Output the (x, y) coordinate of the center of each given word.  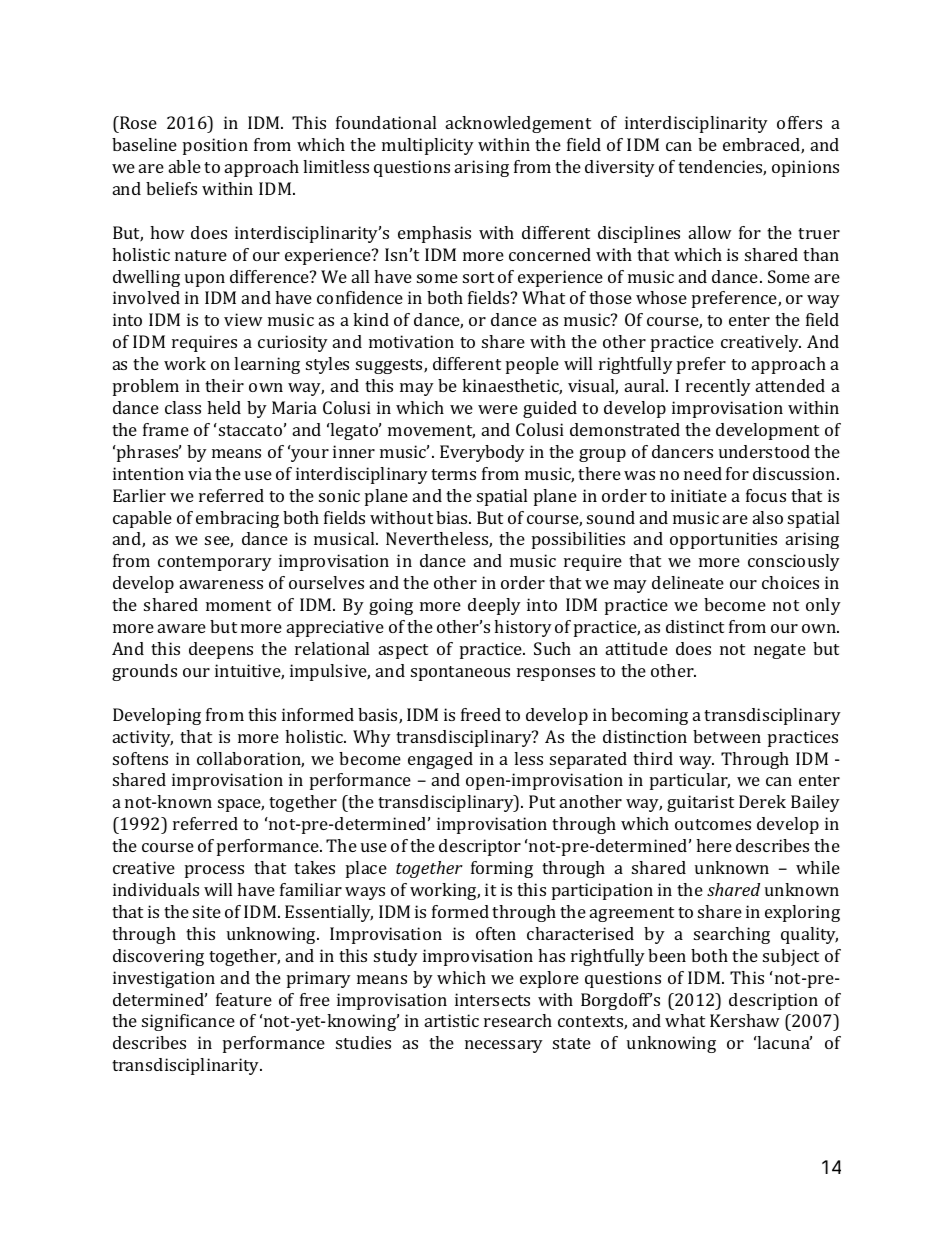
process (214, 871)
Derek (762, 801)
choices (790, 582)
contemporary (215, 563)
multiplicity (428, 146)
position (215, 146)
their (224, 385)
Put (542, 801)
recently (718, 387)
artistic (452, 1020)
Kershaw (745, 1020)
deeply (494, 606)
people (532, 365)
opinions (805, 168)
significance (188, 1022)
